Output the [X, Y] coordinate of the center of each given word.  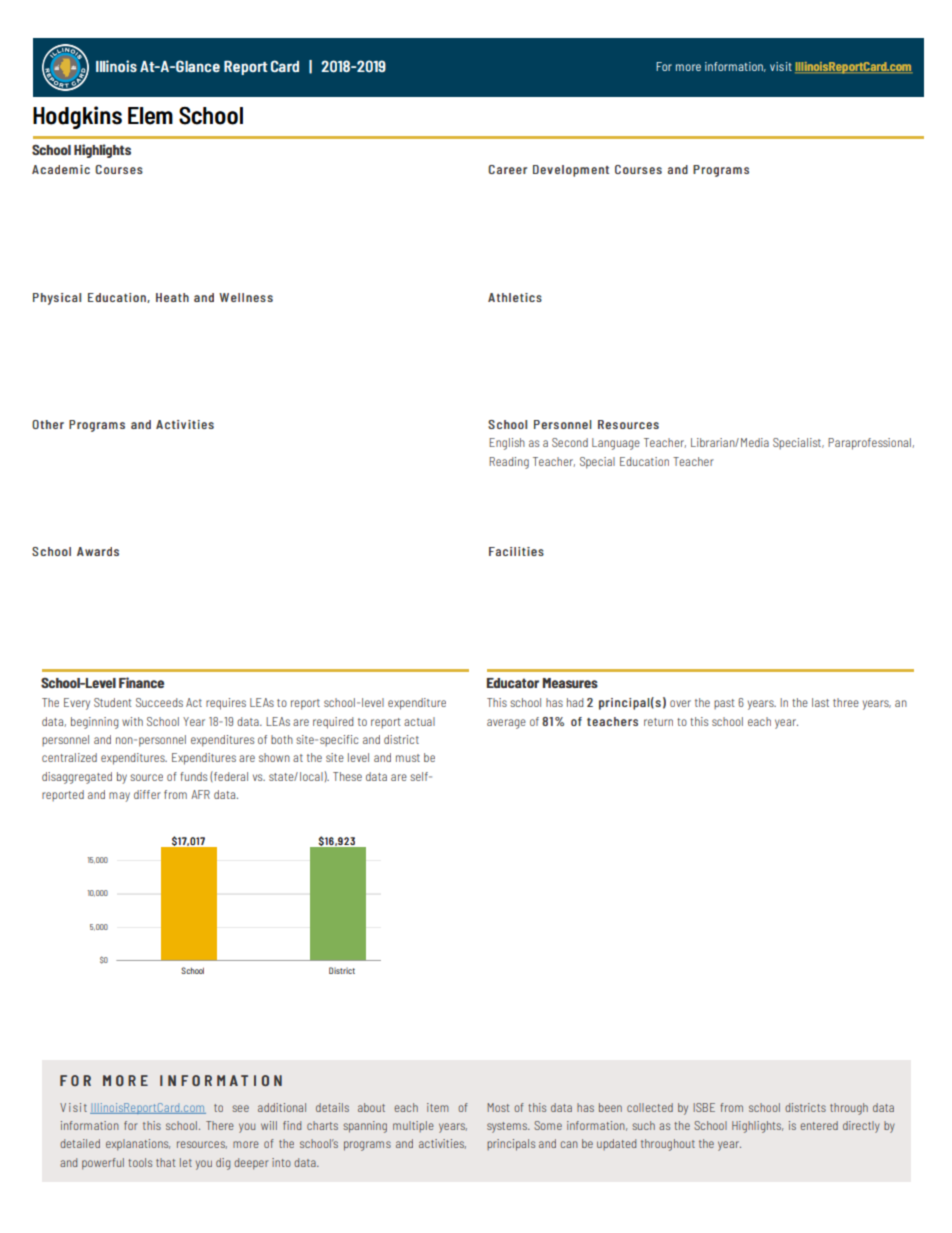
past [724, 704]
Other [48, 424]
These [347, 776]
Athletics [515, 297]
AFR [200, 794]
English [507, 444]
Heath [172, 297]
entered [819, 1125]
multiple [413, 1126]
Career [507, 169]
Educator [513, 683]
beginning [94, 723]
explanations [138, 1145]
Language [616, 444]
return [658, 722]
